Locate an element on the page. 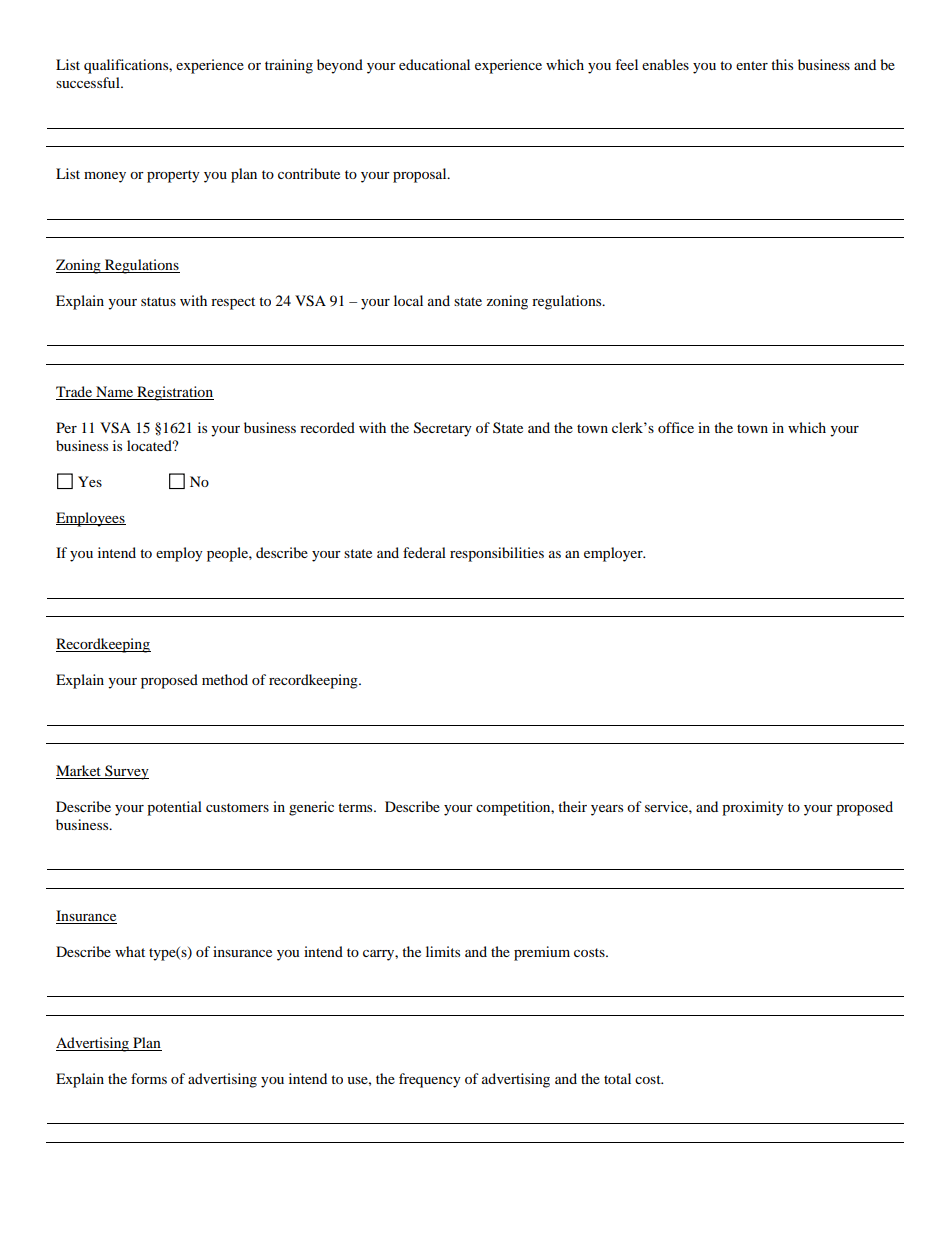 This page has width=952, height=1233. frequency is located at coordinates (430, 1080).
